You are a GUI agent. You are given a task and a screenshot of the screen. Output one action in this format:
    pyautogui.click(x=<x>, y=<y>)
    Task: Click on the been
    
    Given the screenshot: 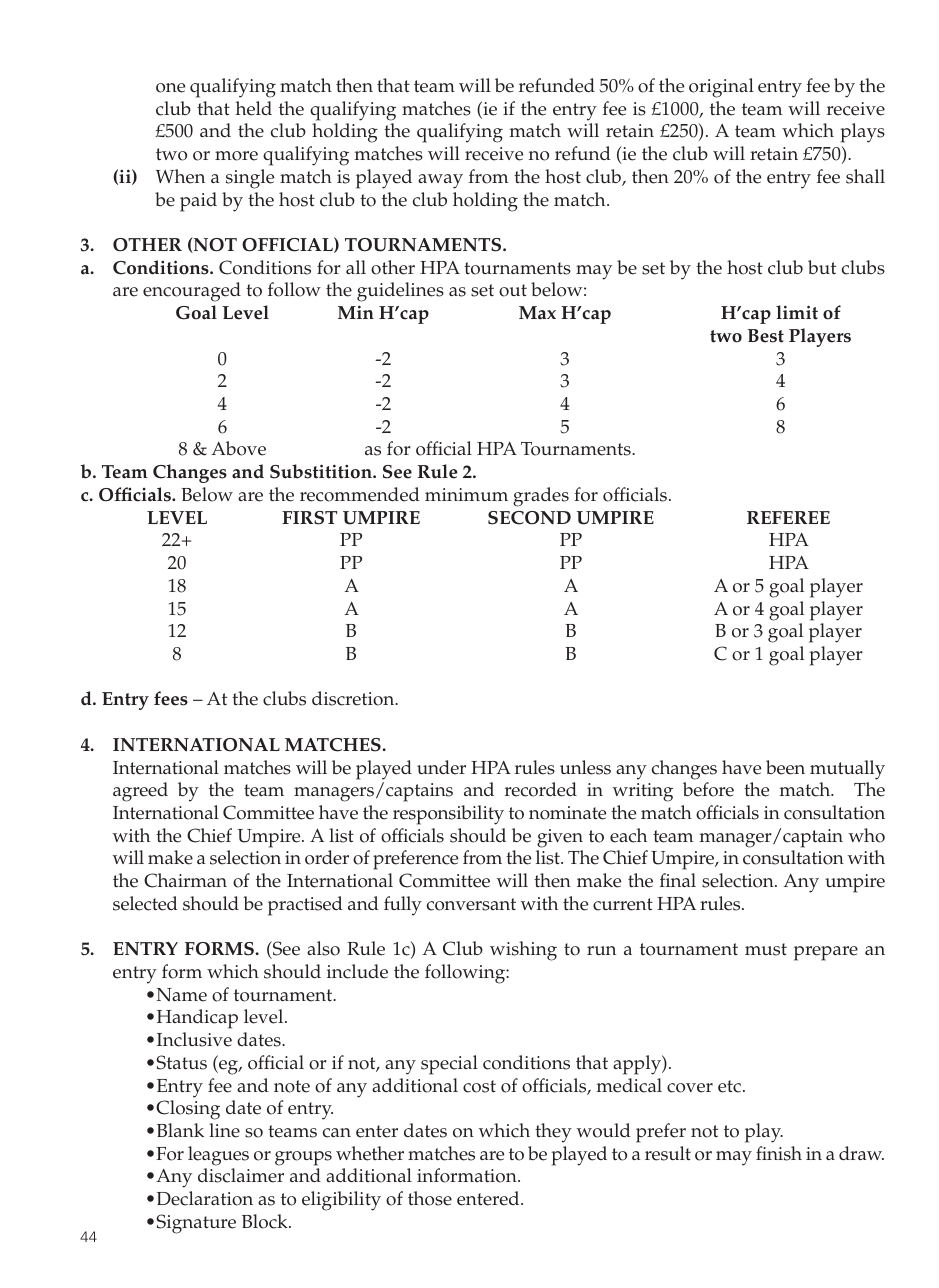 What is the action you would take?
    pyautogui.click(x=785, y=767)
